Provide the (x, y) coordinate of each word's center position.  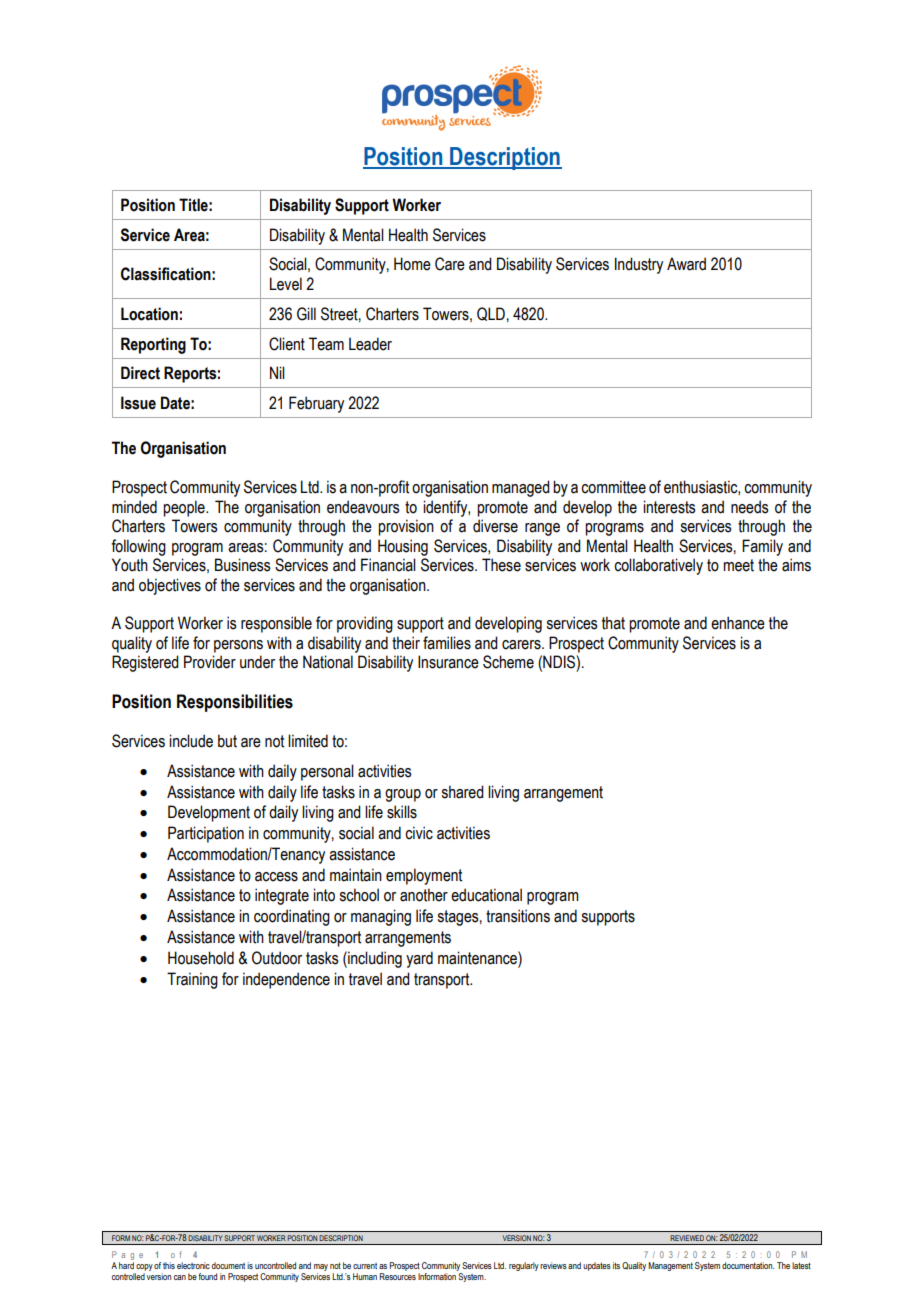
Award (686, 264)
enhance (738, 623)
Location (149, 314)
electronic (193, 1265)
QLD (491, 314)
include (191, 741)
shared (462, 792)
